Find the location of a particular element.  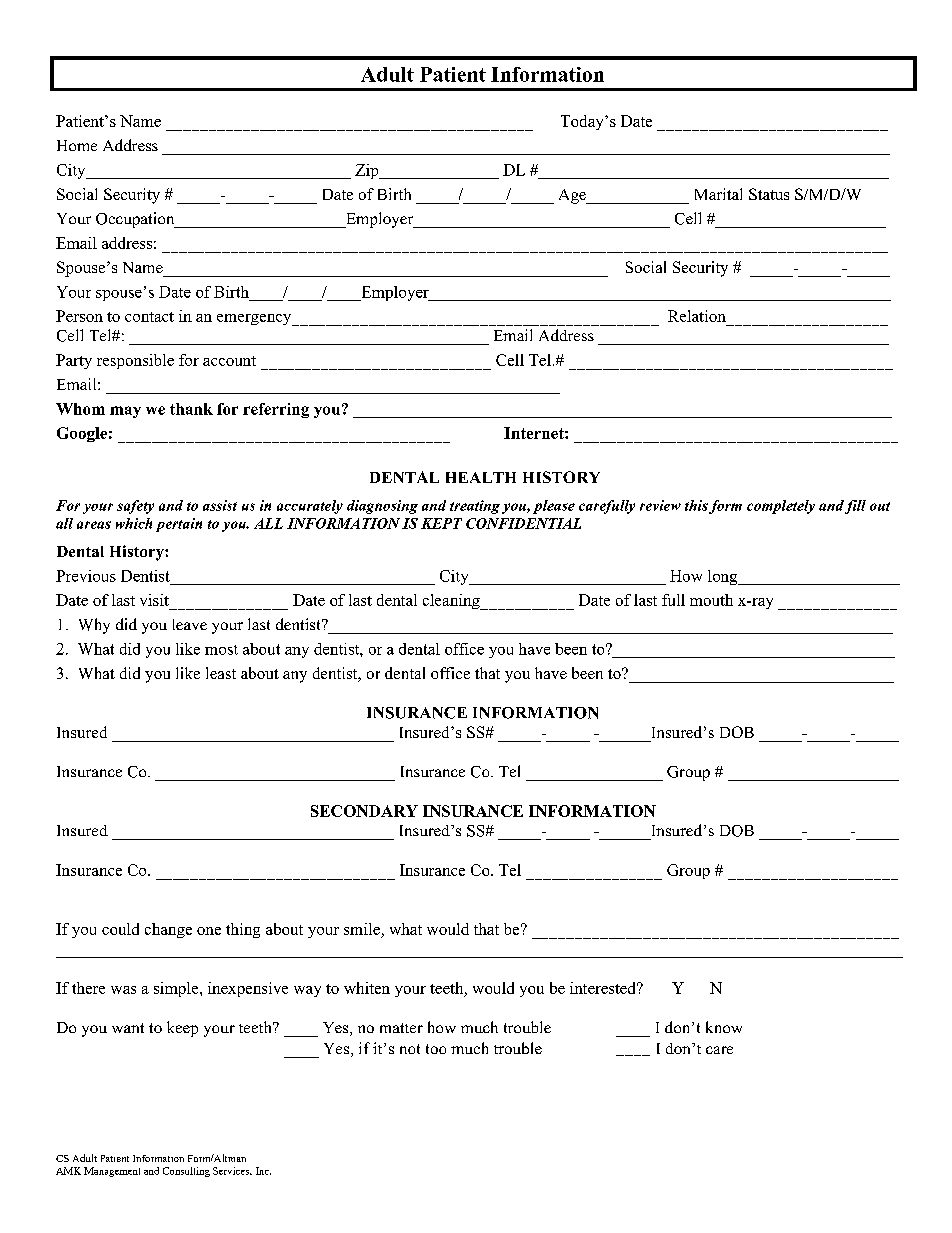

know is located at coordinates (724, 1027).
